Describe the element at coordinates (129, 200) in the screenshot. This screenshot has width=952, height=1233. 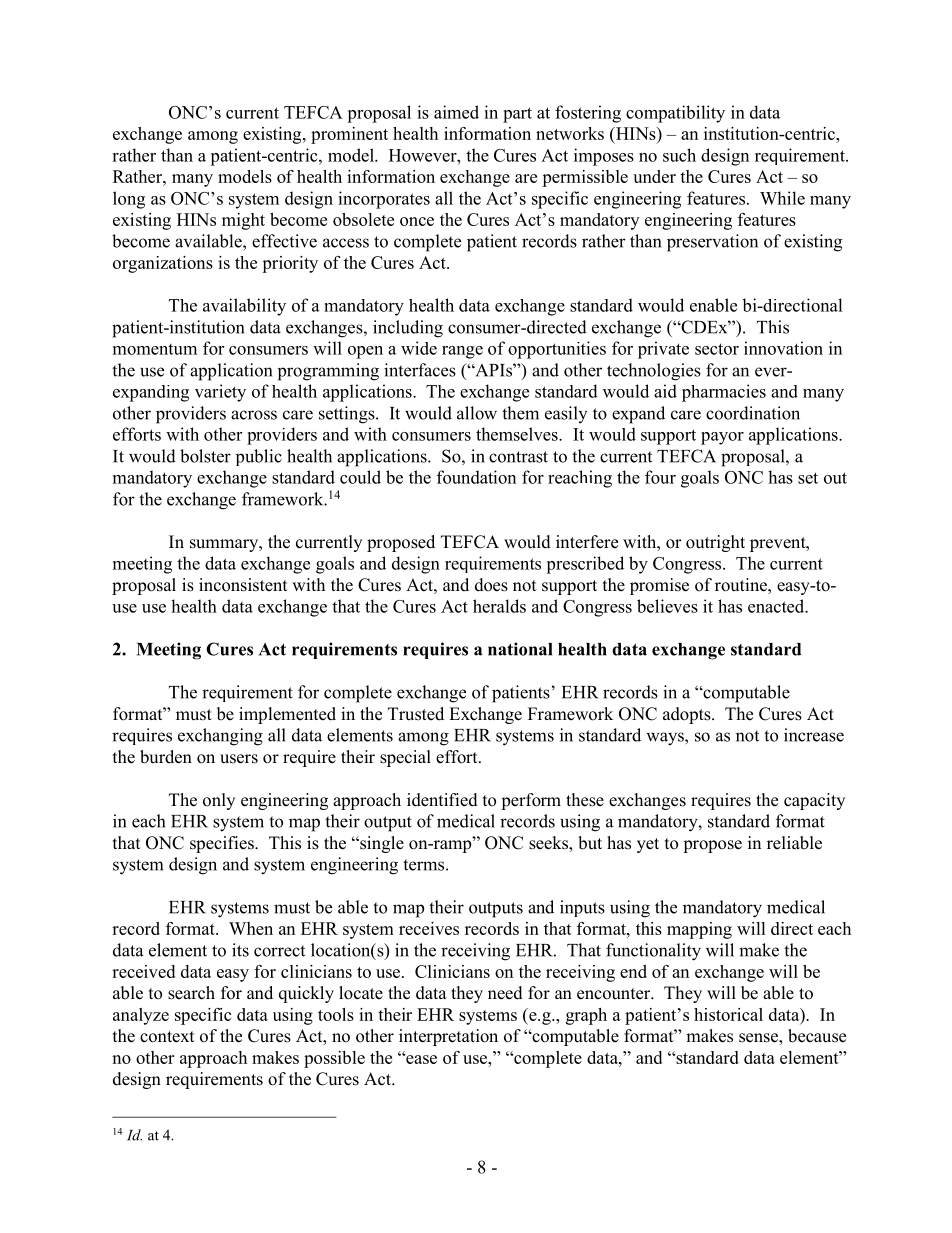
I see `long` at that location.
